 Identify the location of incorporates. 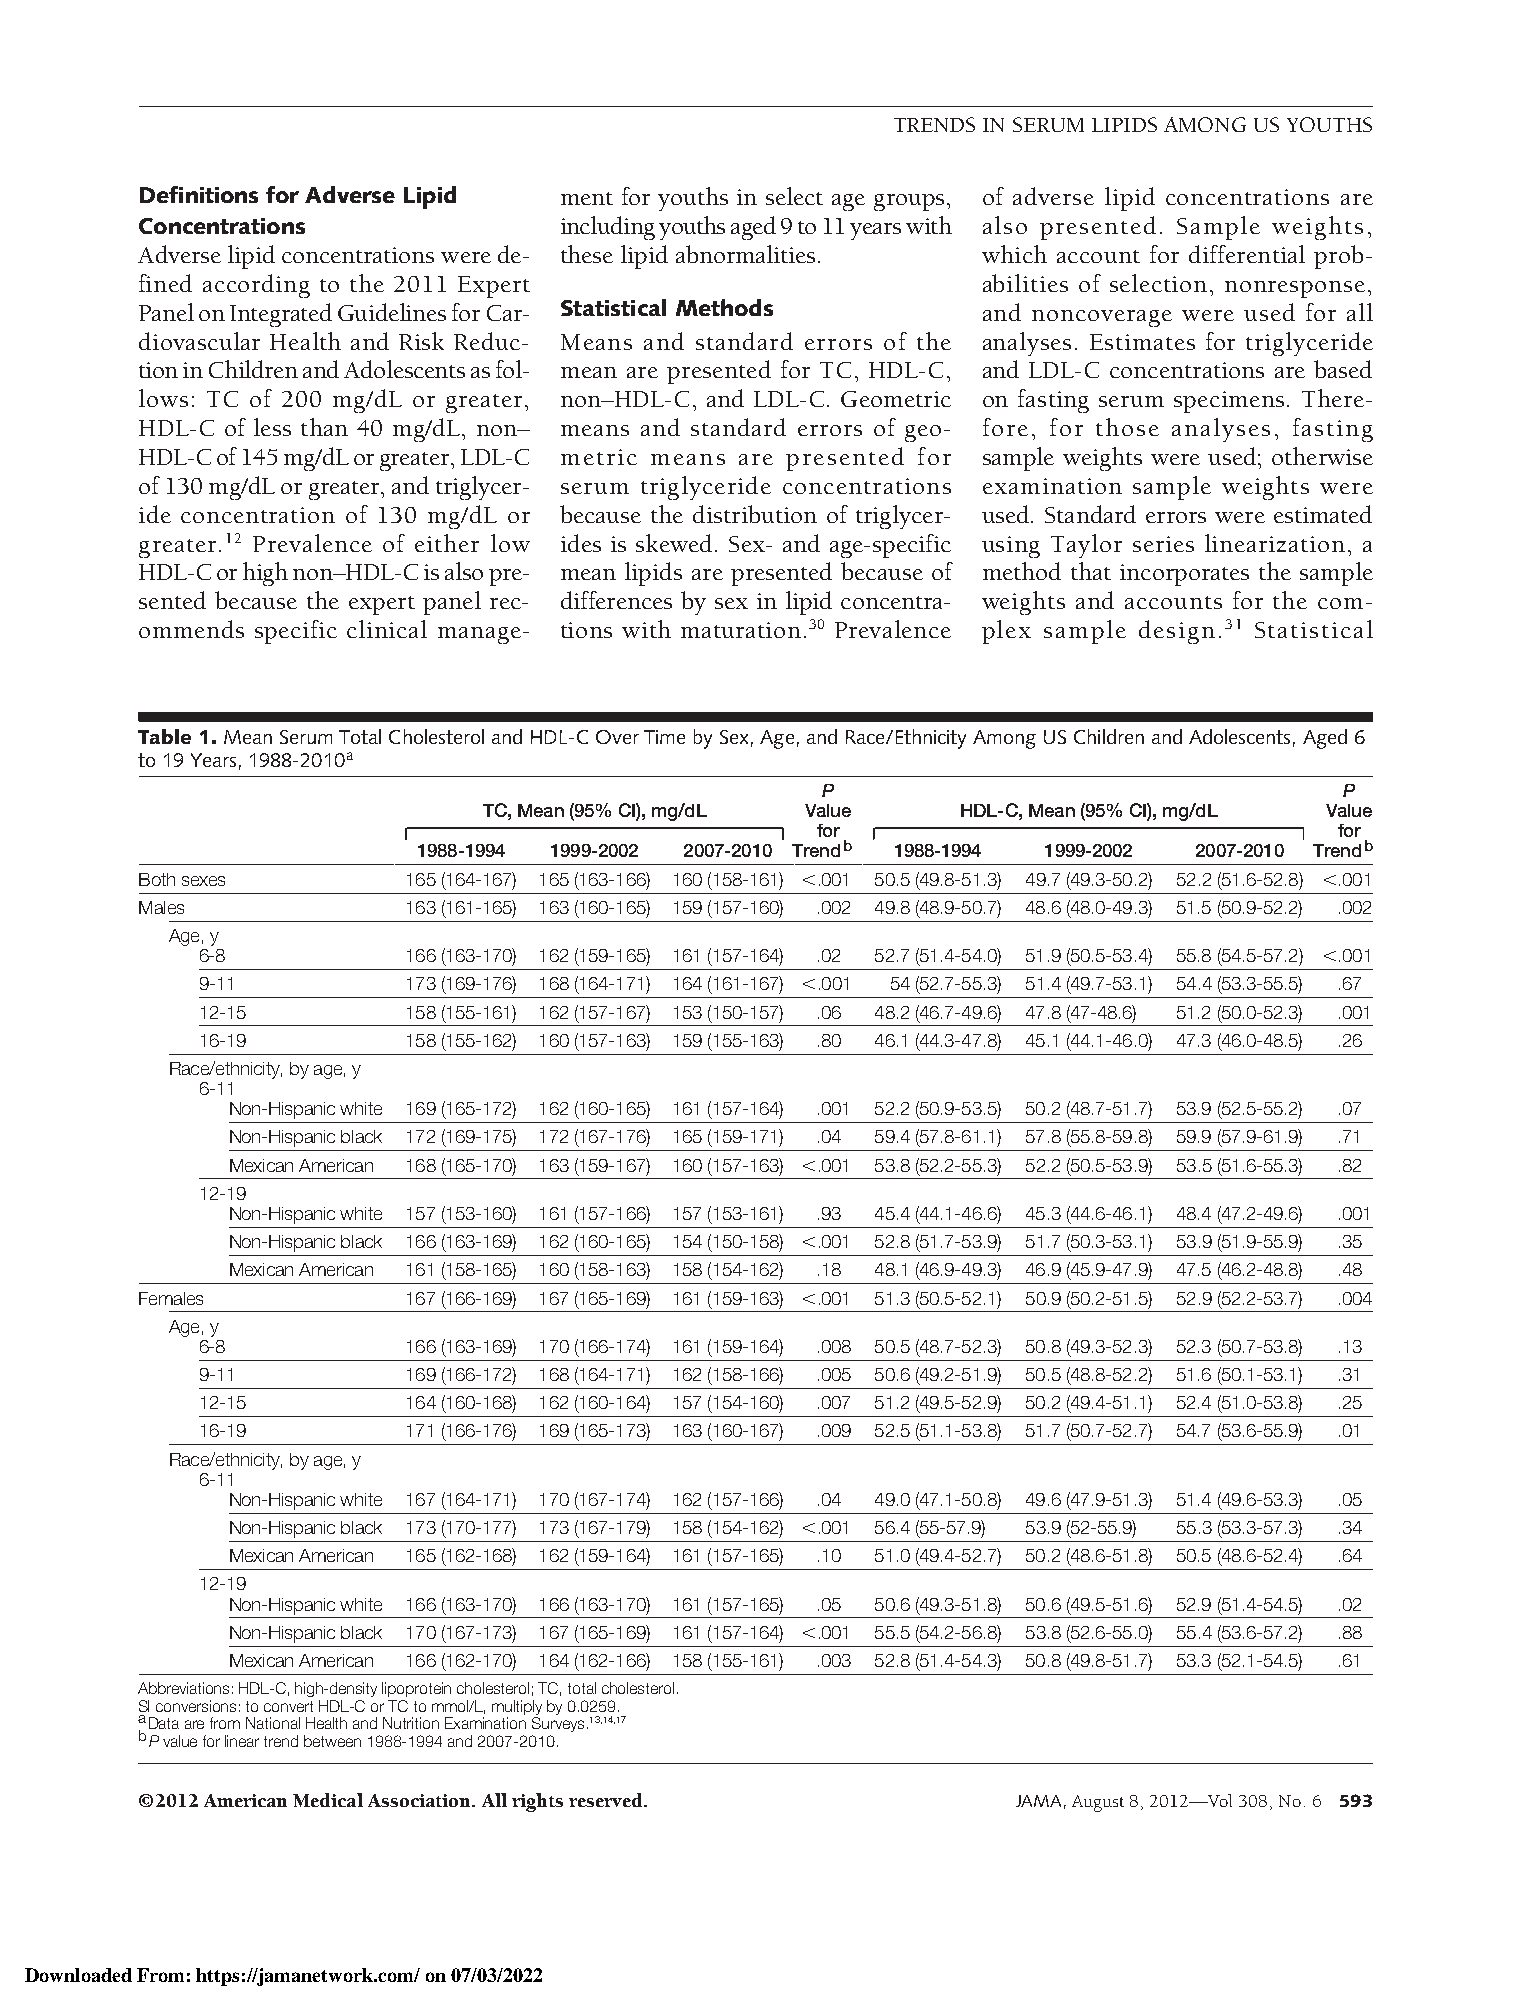
(1184, 575).
